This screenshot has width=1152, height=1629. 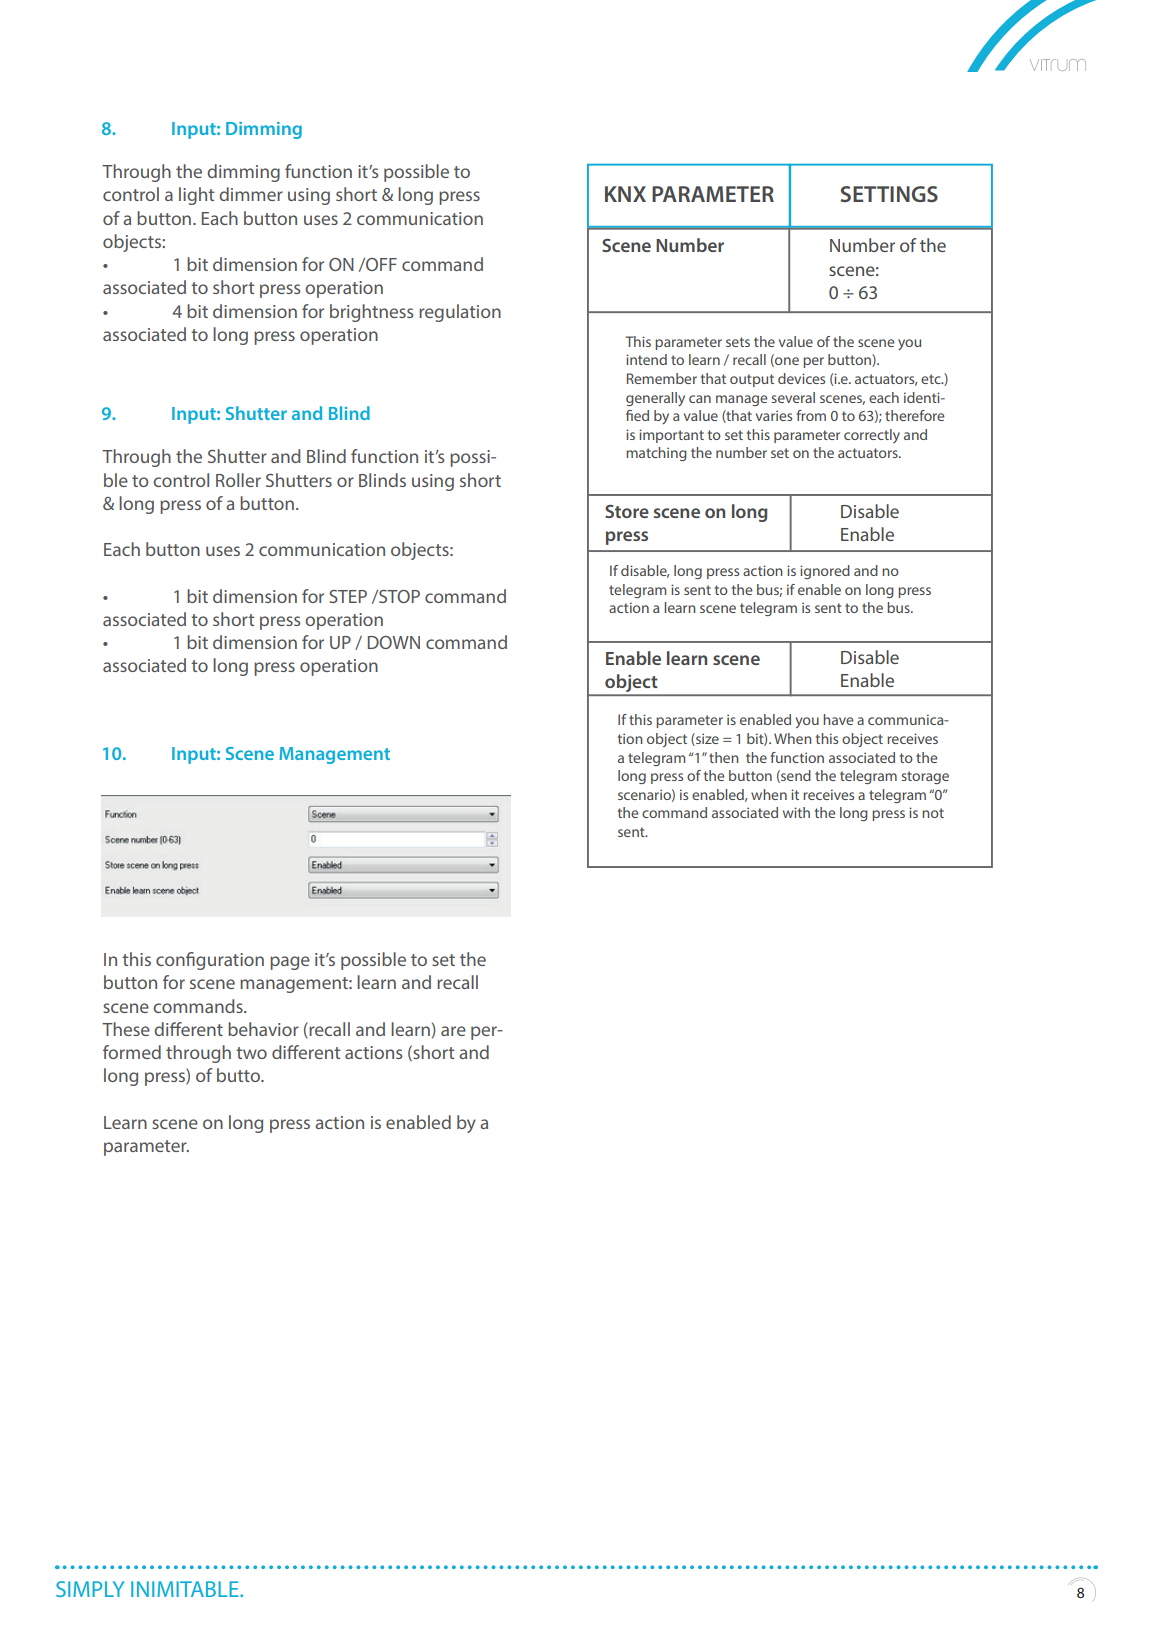 I want to click on two, so click(x=251, y=1053).
